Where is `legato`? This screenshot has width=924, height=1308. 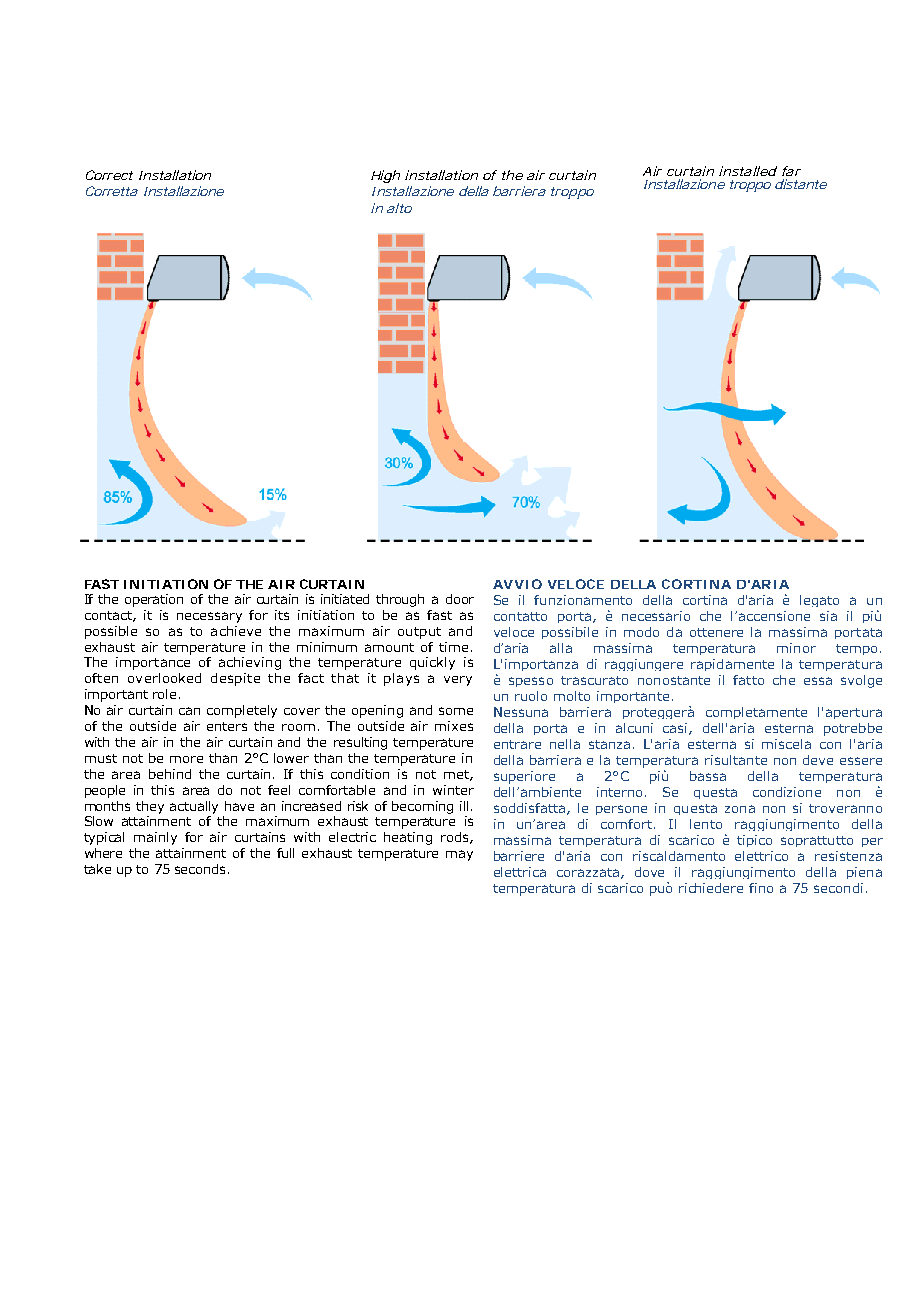 legato is located at coordinates (819, 601).
